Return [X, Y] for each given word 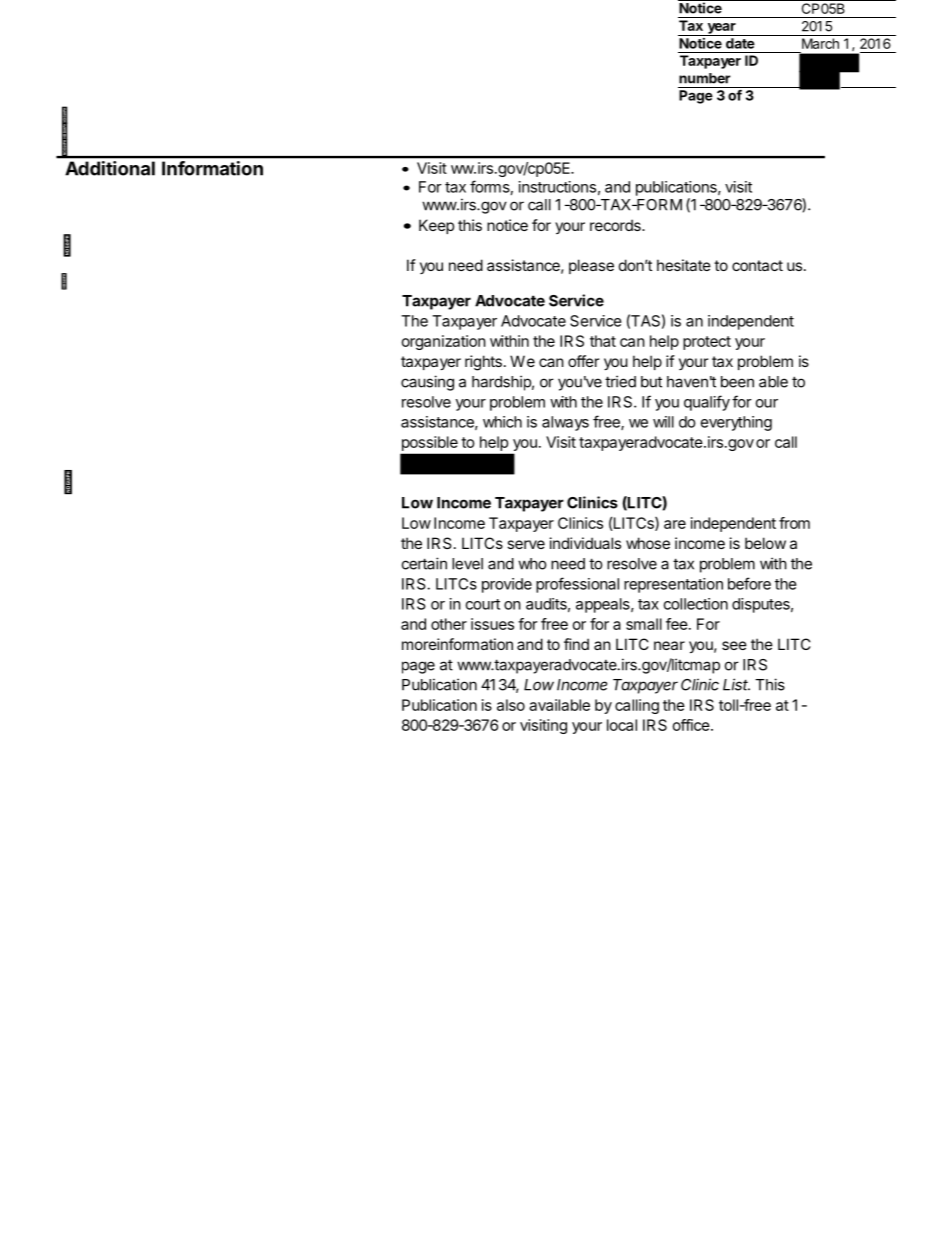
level [467, 564]
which [502, 422]
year [721, 29]
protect [707, 343]
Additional [110, 168]
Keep [436, 226]
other [449, 624]
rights [483, 363]
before [749, 583]
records [616, 225]
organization [444, 342]
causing [427, 383]
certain [424, 563]
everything [736, 423]
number [705, 78]
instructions [557, 187]
